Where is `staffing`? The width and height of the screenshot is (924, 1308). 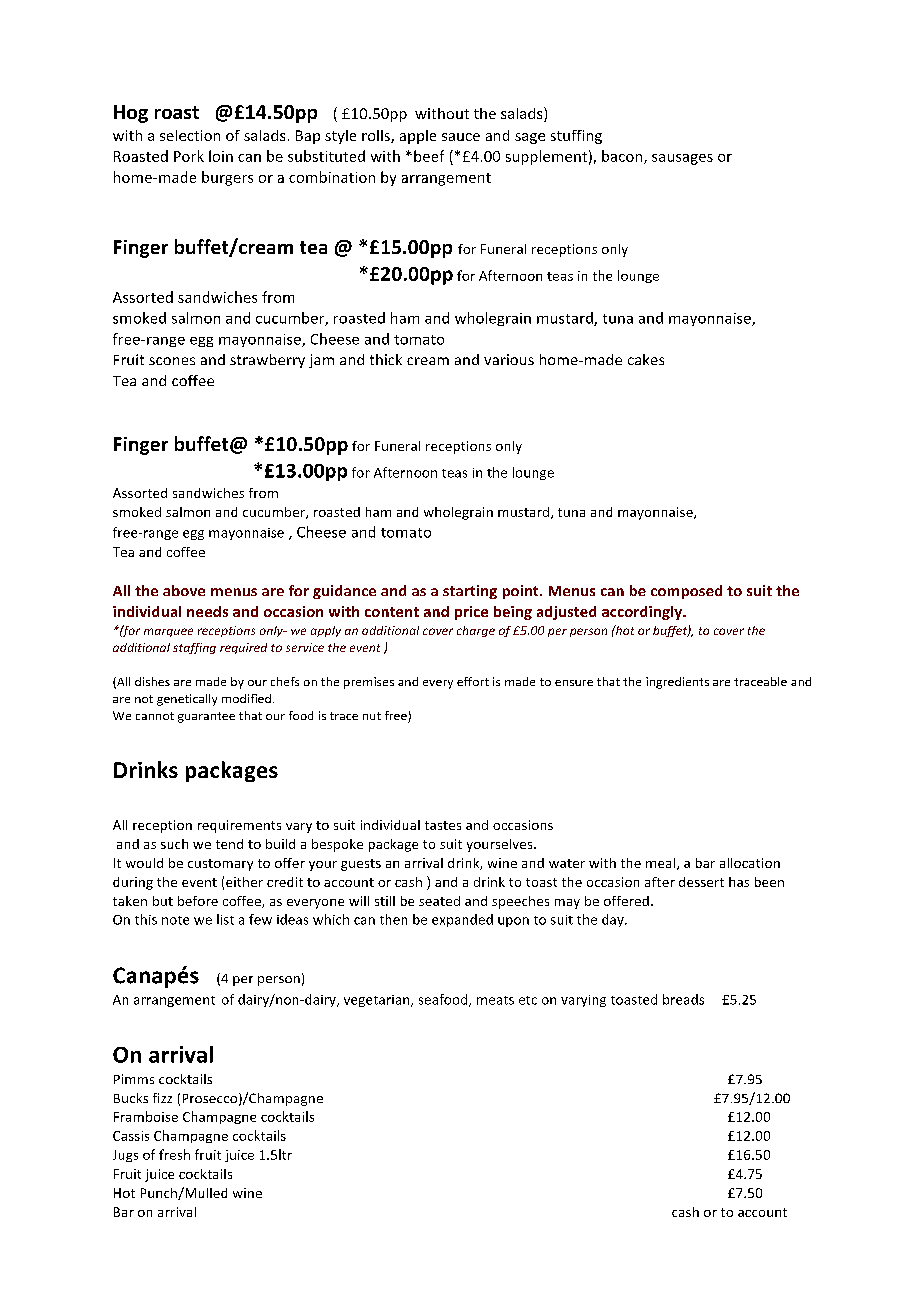
staffing is located at coordinates (194, 648).
